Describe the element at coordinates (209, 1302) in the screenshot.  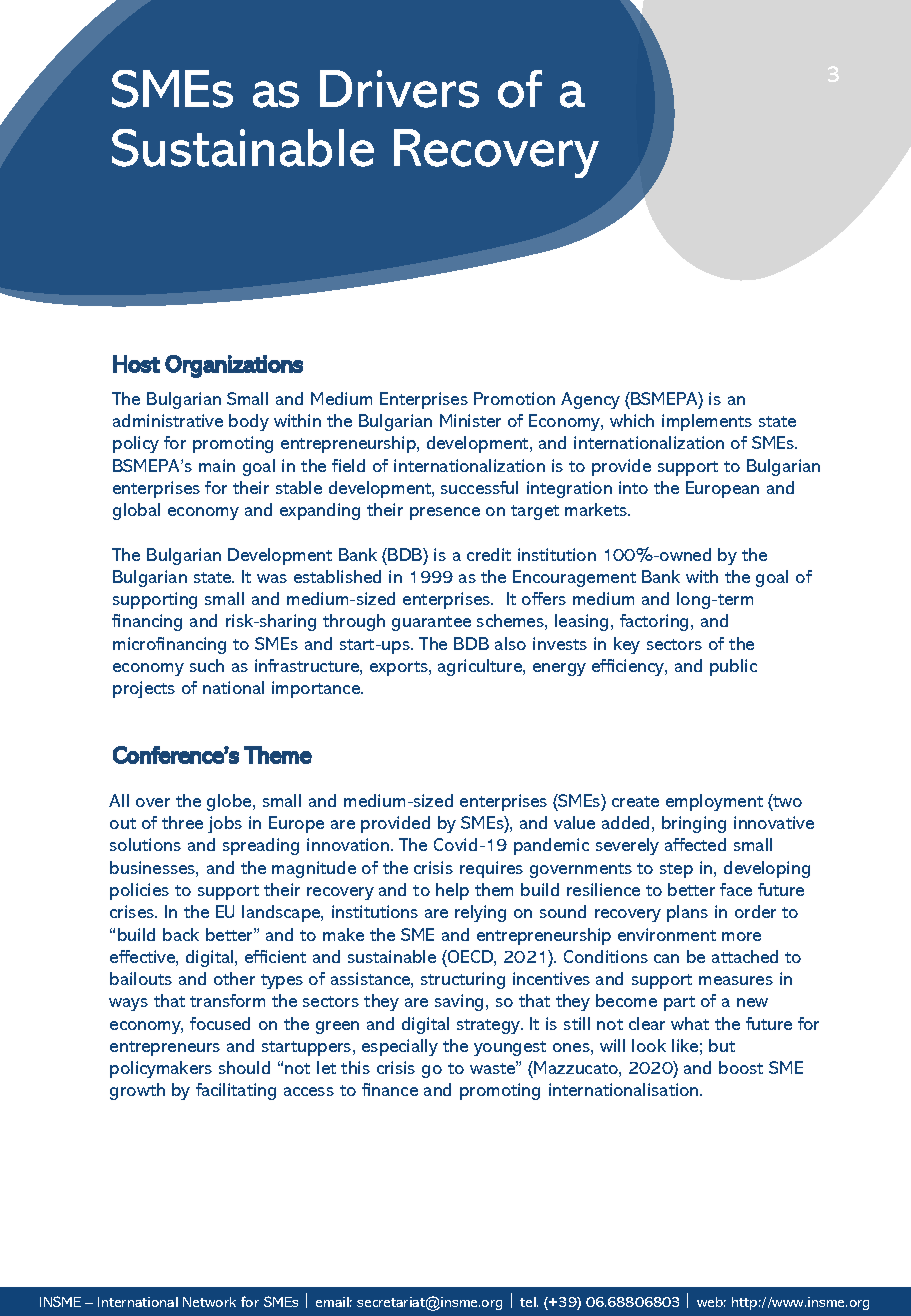
I see `Network` at that location.
